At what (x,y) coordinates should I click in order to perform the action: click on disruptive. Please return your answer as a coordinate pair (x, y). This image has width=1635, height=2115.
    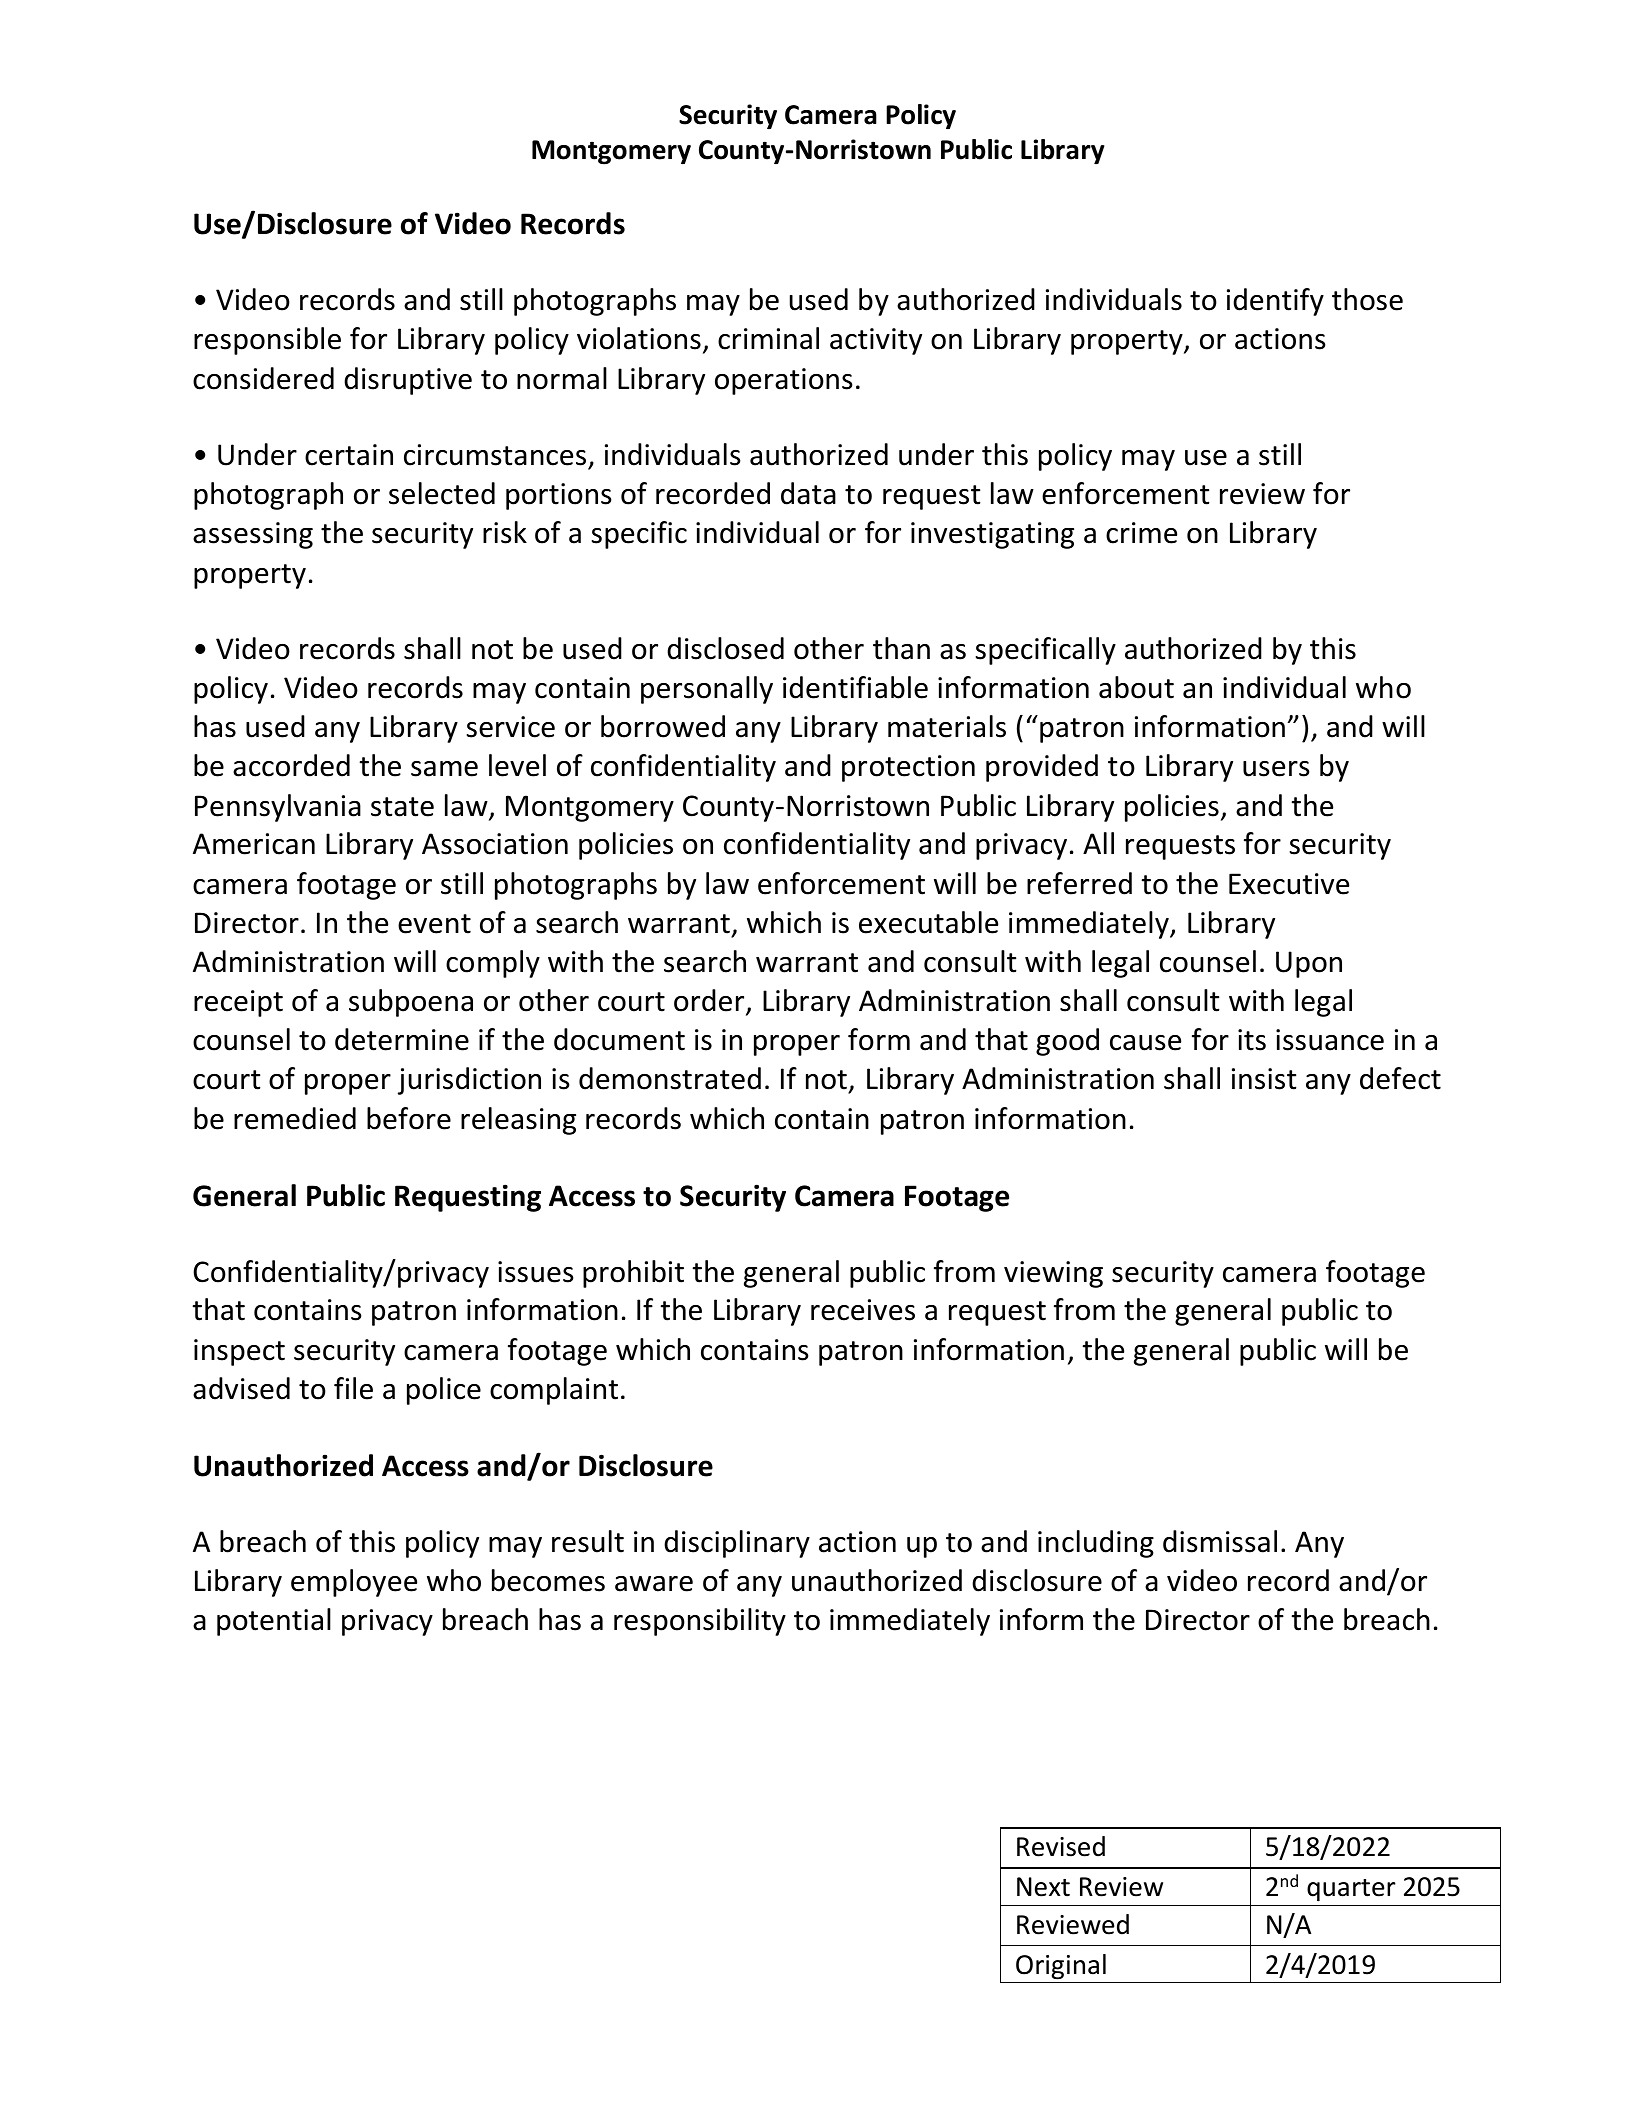
    Looking at the image, I should click on (408, 381).
